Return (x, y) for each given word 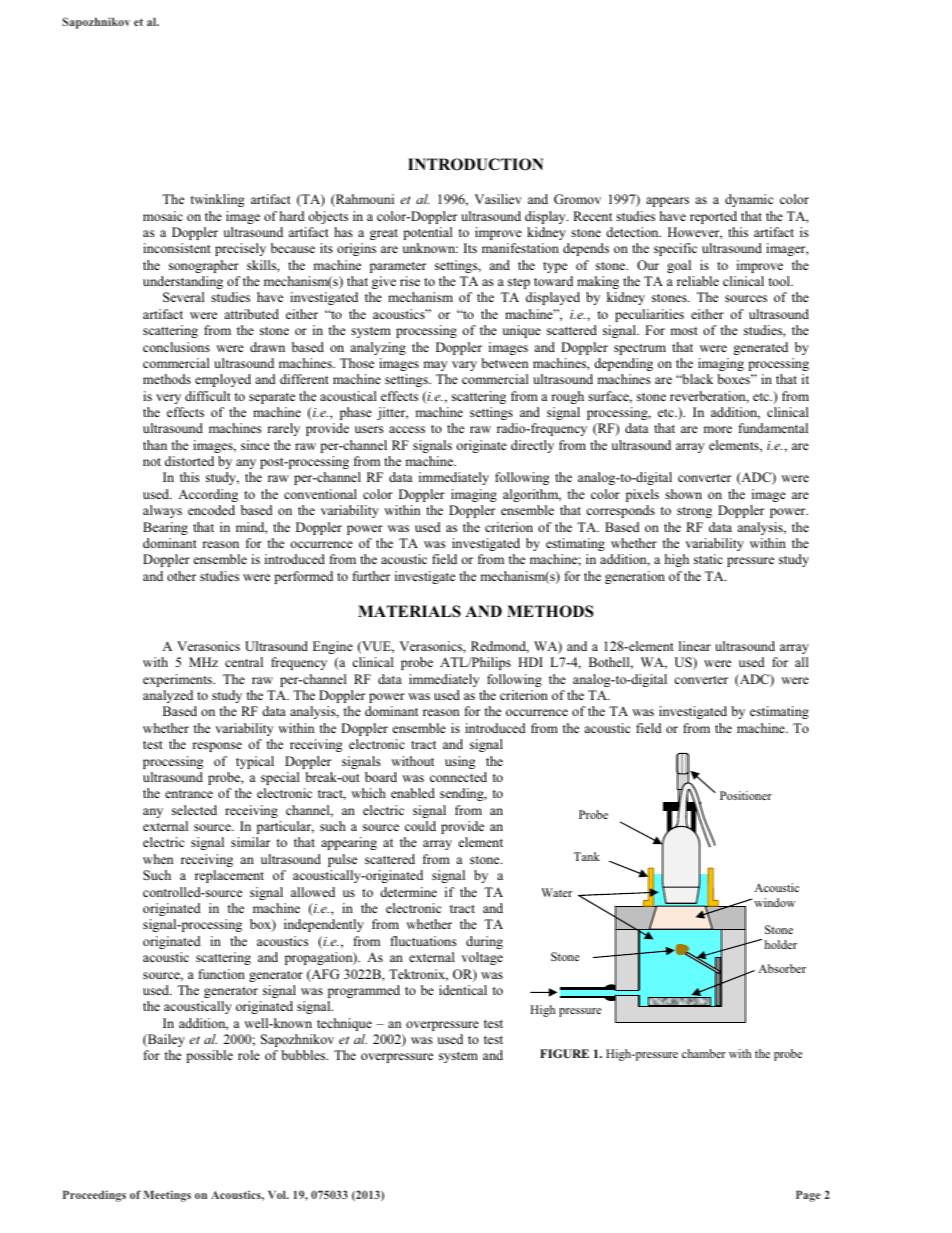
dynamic (749, 200)
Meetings (167, 1196)
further (371, 576)
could (420, 826)
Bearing (165, 528)
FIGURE (564, 1053)
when (158, 859)
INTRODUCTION (476, 164)
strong (694, 512)
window (774, 902)
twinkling (217, 200)
